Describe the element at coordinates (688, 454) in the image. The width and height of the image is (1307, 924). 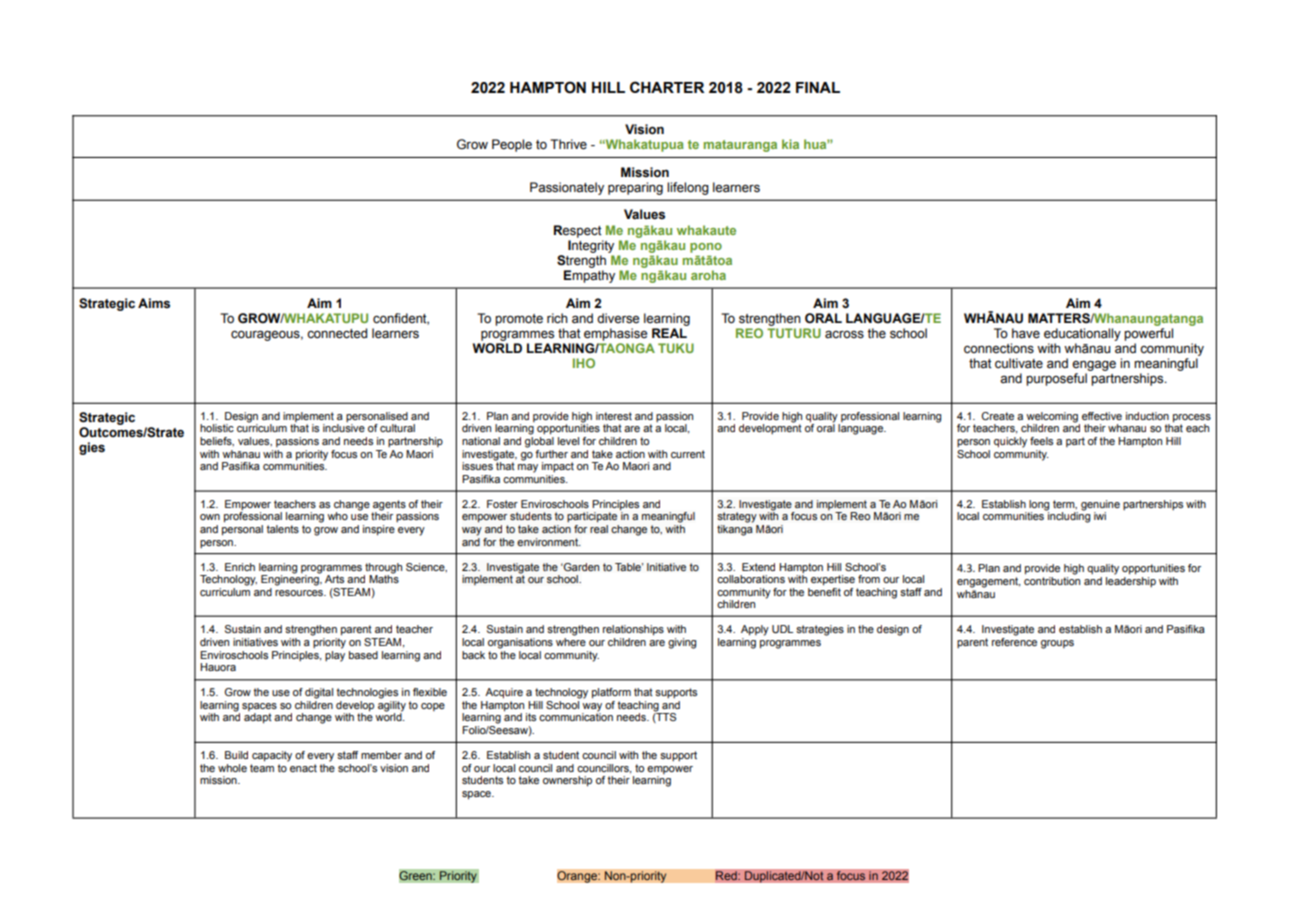
I see `current` at that location.
